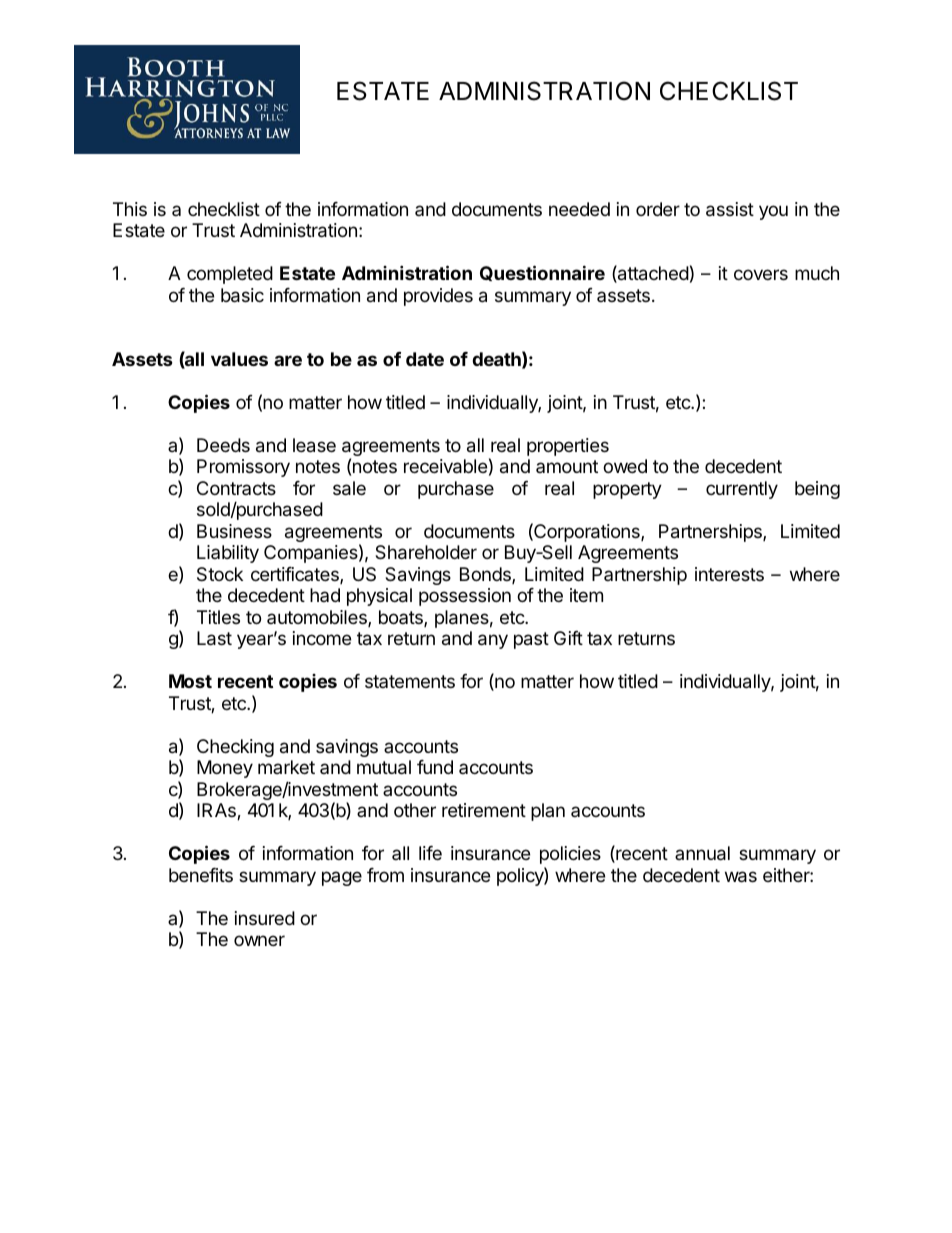 Image resolution: width=952 pixels, height=1233 pixels. What do you see at coordinates (568, 638) in the screenshot?
I see `Gift` at bounding box center [568, 638].
